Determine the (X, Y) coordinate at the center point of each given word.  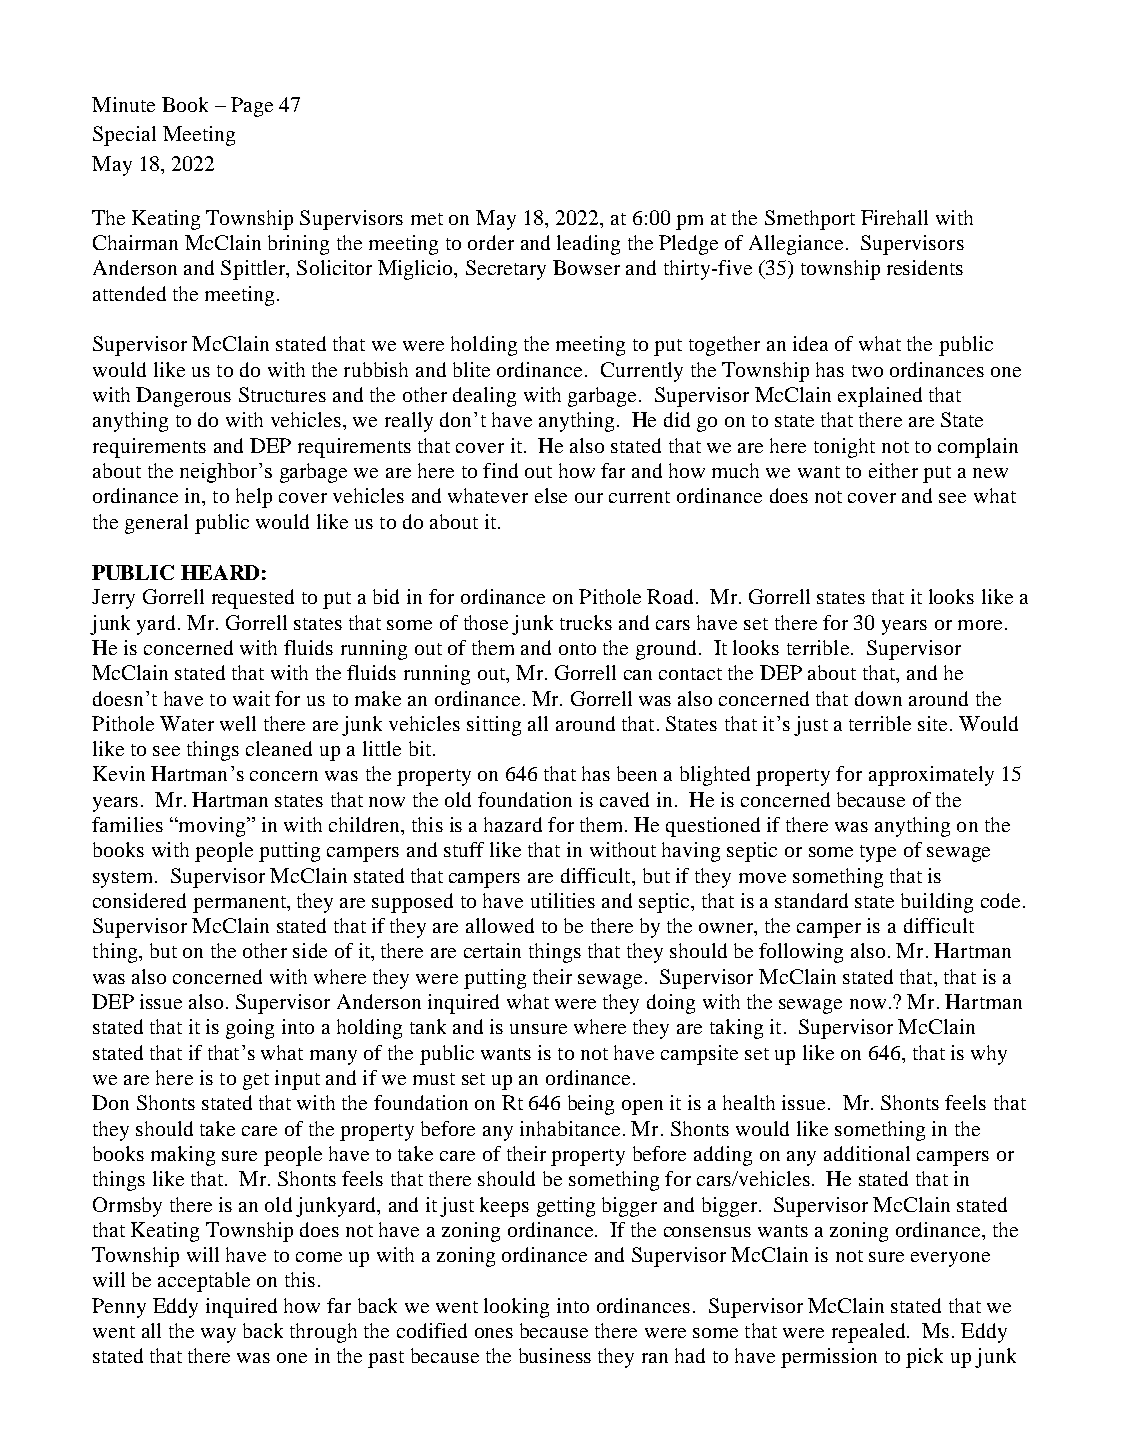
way (218, 1335)
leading (588, 245)
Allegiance (796, 245)
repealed (870, 1333)
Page (252, 107)
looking (516, 1308)
